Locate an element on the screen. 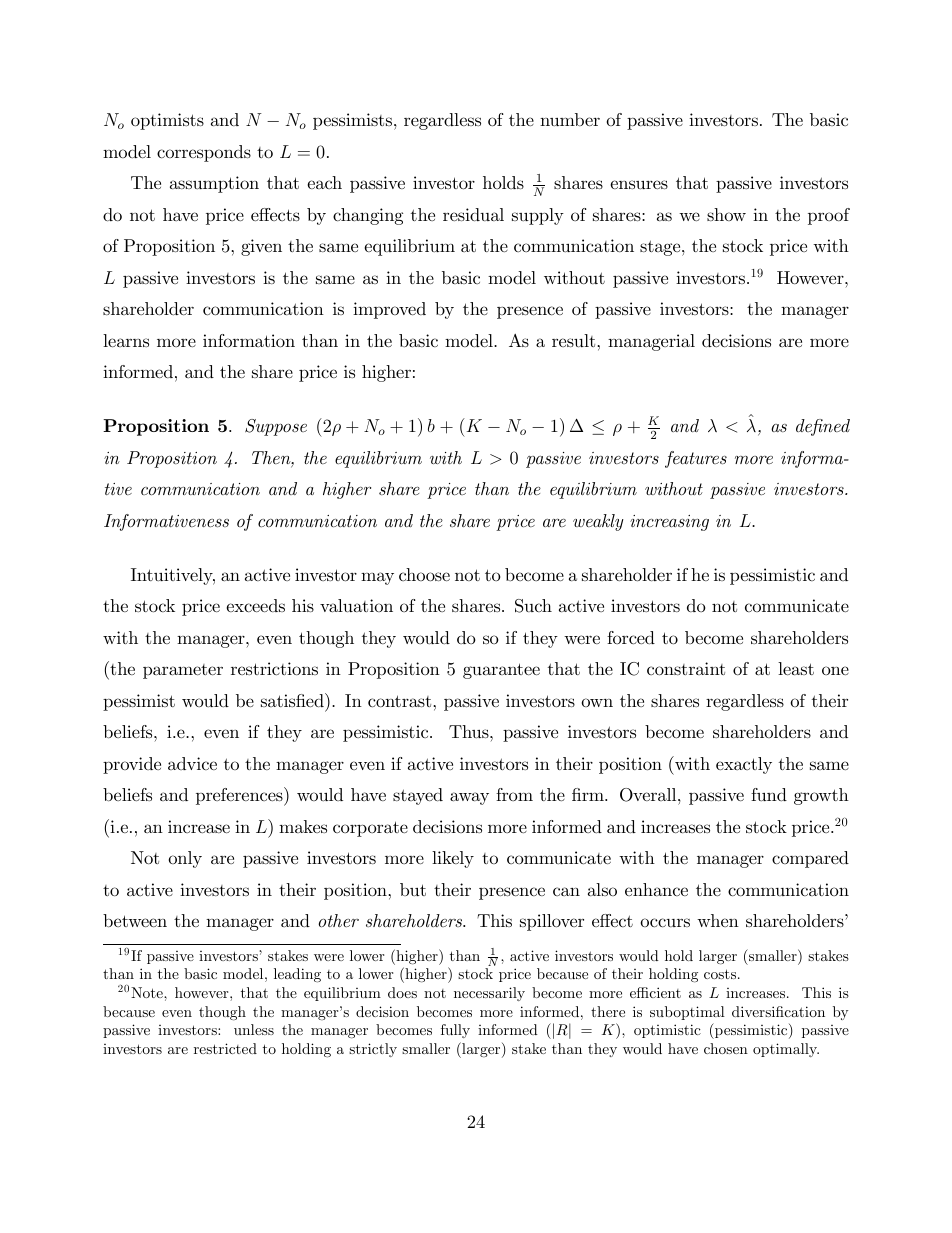 The image size is (952, 1233). defined is located at coordinates (823, 427).
